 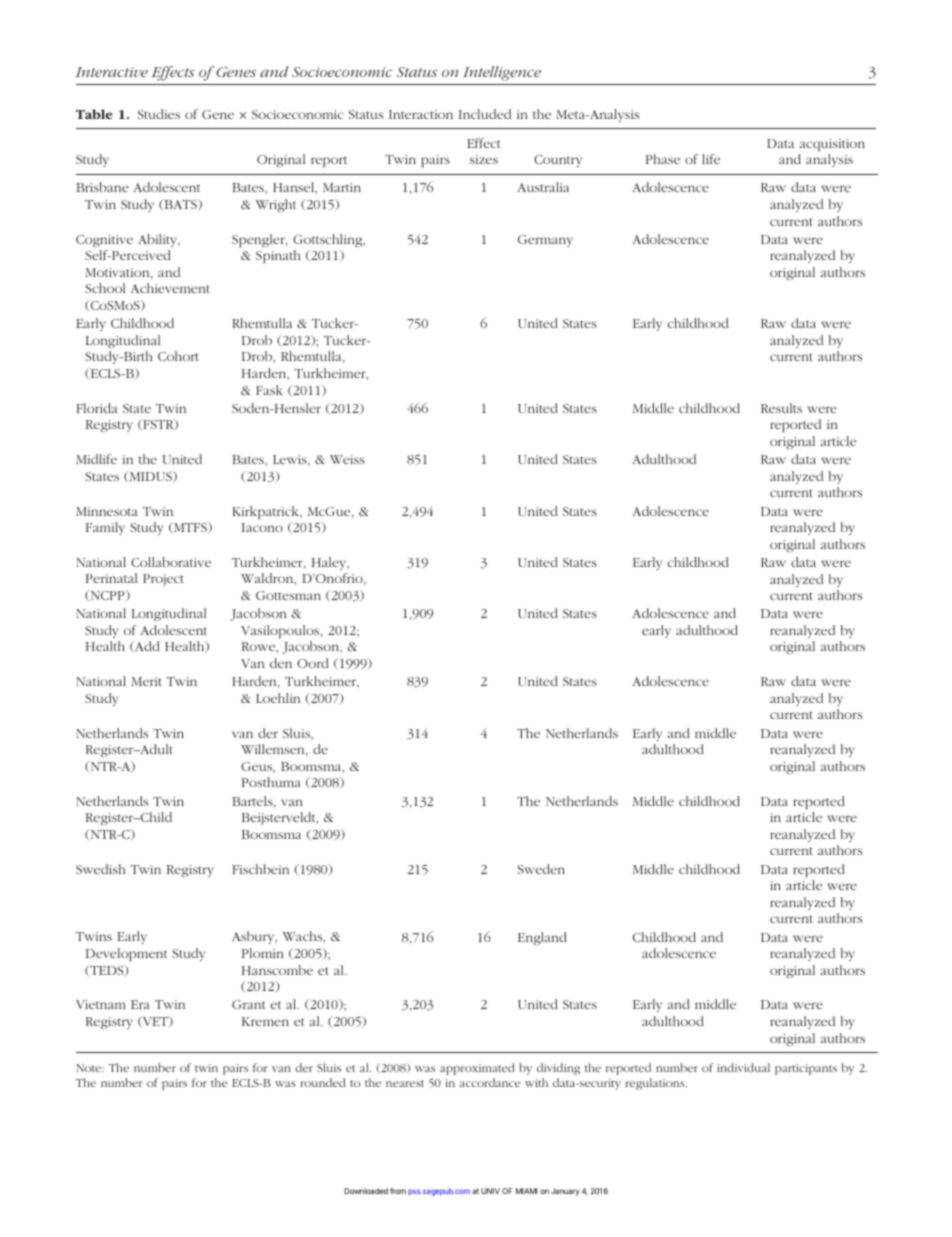 What do you see at coordinates (743, 1067) in the page?
I see `individual` at bounding box center [743, 1067].
